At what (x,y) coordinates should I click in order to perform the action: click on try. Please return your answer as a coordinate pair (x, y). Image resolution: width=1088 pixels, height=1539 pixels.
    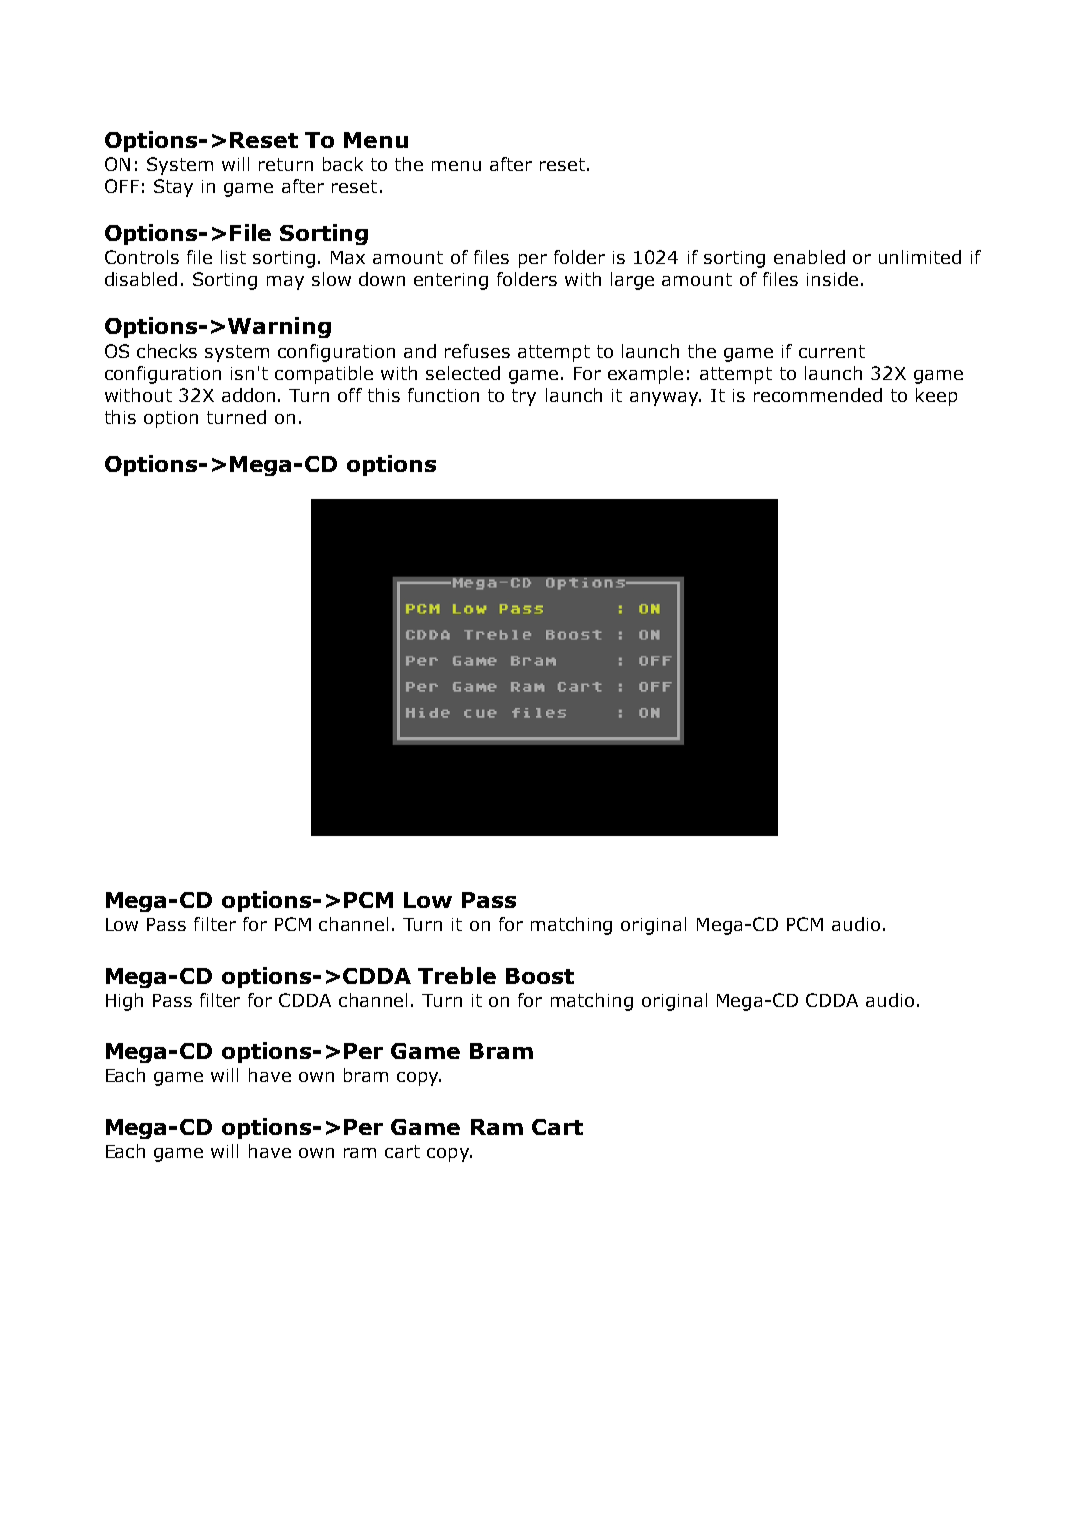
    Looking at the image, I should click on (524, 397).
